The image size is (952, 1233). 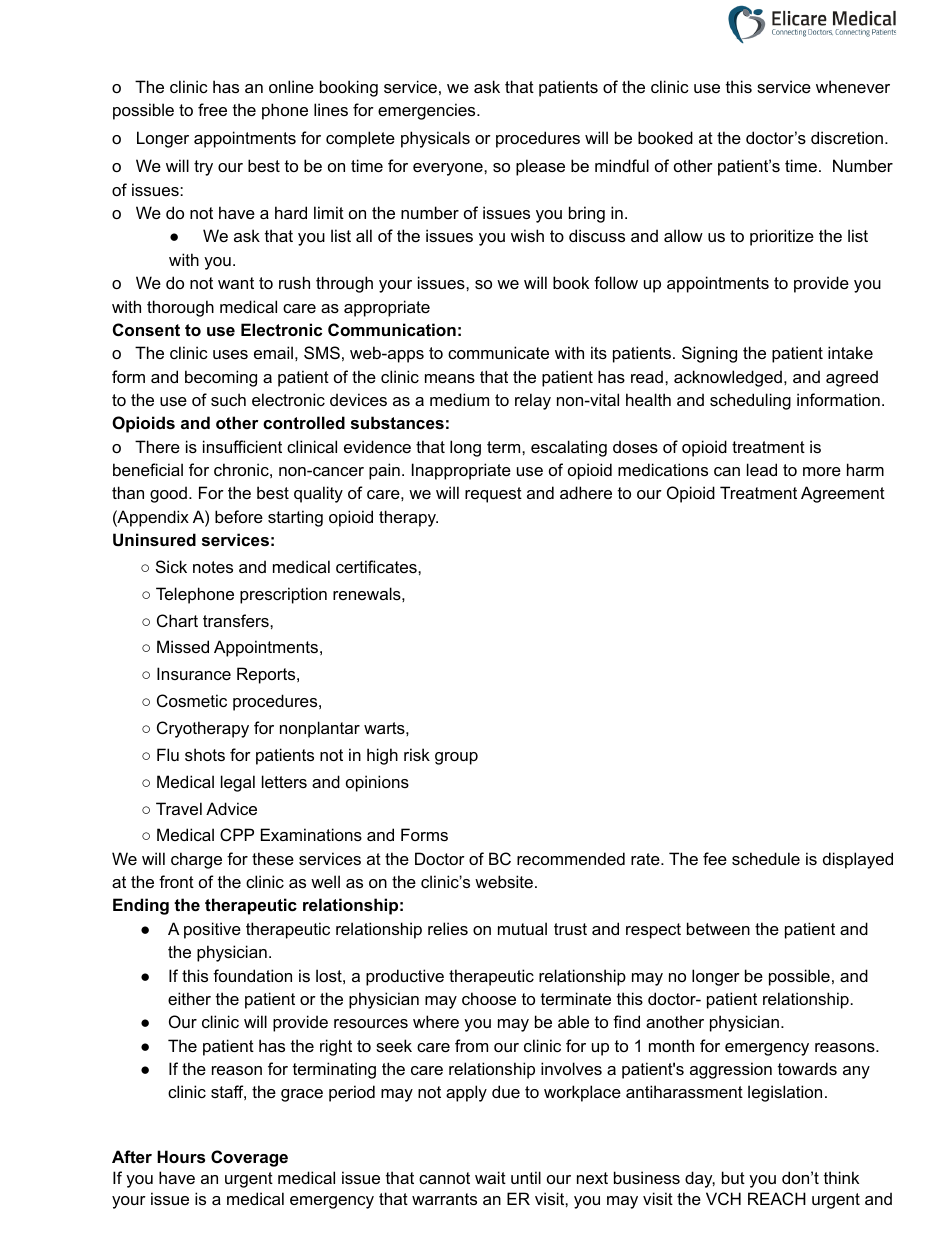 What do you see at coordinates (766, 858) in the document?
I see `schedule` at bounding box center [766, 858].
